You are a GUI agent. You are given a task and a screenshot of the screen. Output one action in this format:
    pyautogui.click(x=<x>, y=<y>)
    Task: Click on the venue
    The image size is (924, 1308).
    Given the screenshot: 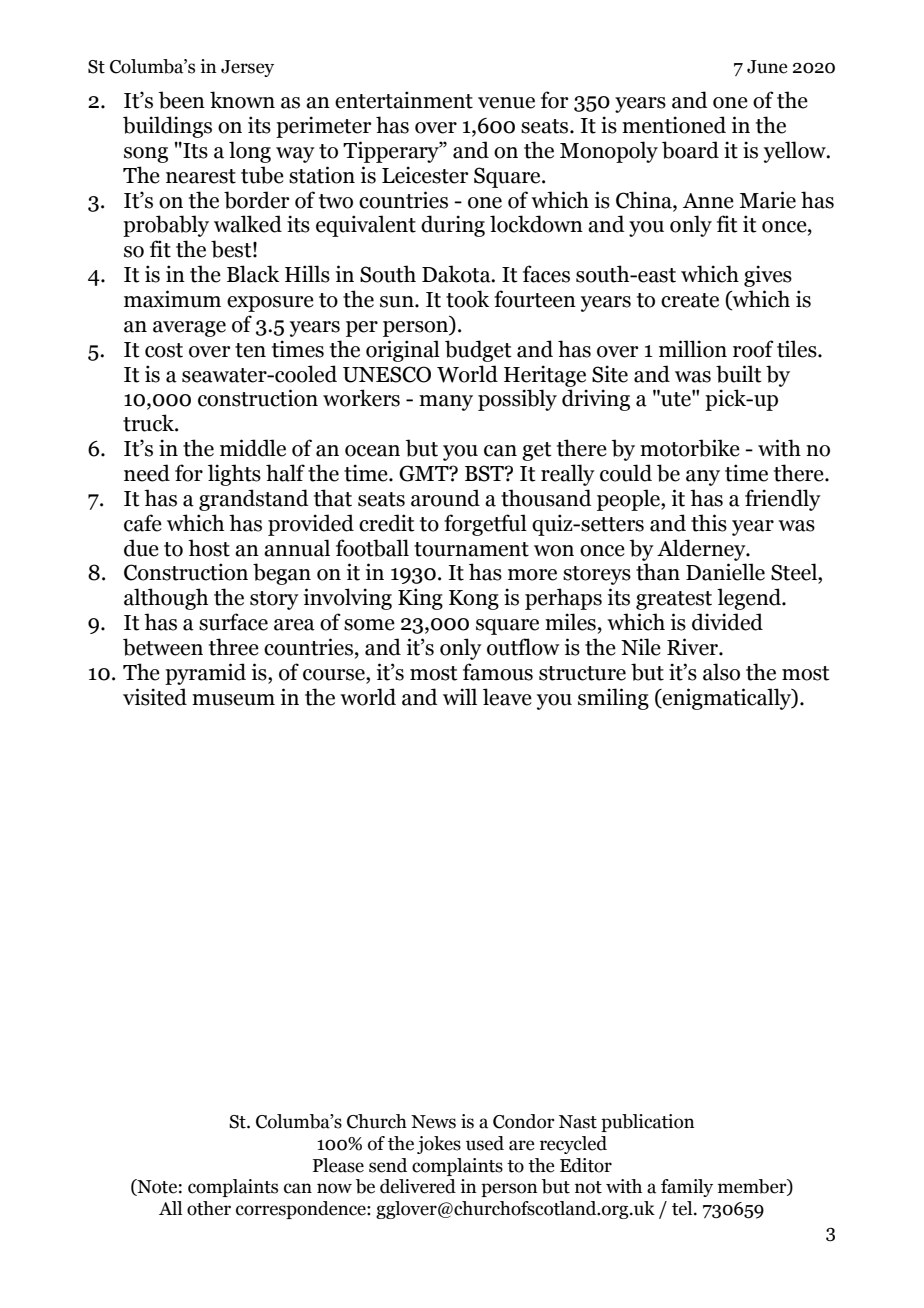 What is the action you would take?
    pyautogui.click(x=506, y=103)
